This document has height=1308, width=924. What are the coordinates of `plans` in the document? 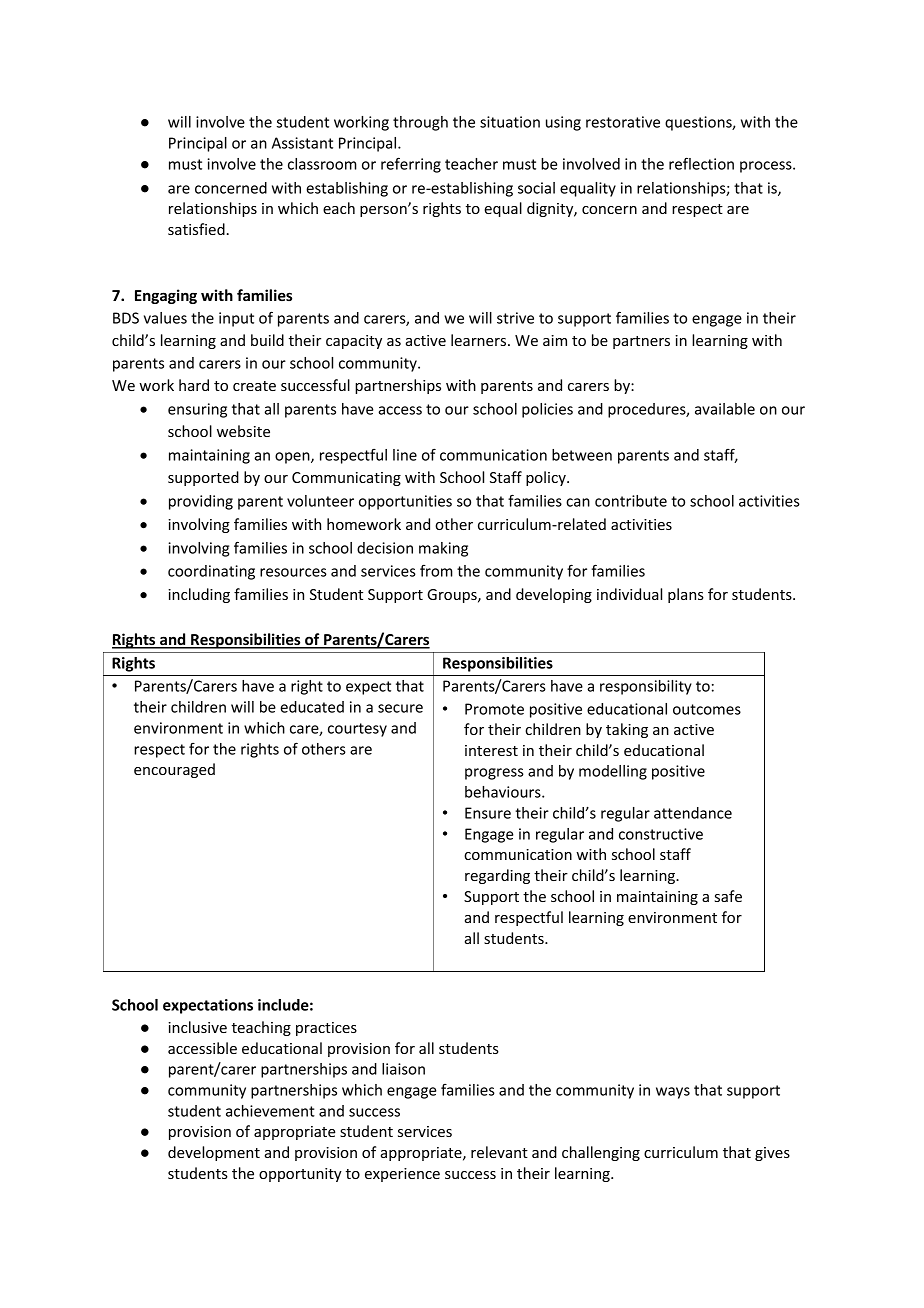 It's located at (686, 595).
